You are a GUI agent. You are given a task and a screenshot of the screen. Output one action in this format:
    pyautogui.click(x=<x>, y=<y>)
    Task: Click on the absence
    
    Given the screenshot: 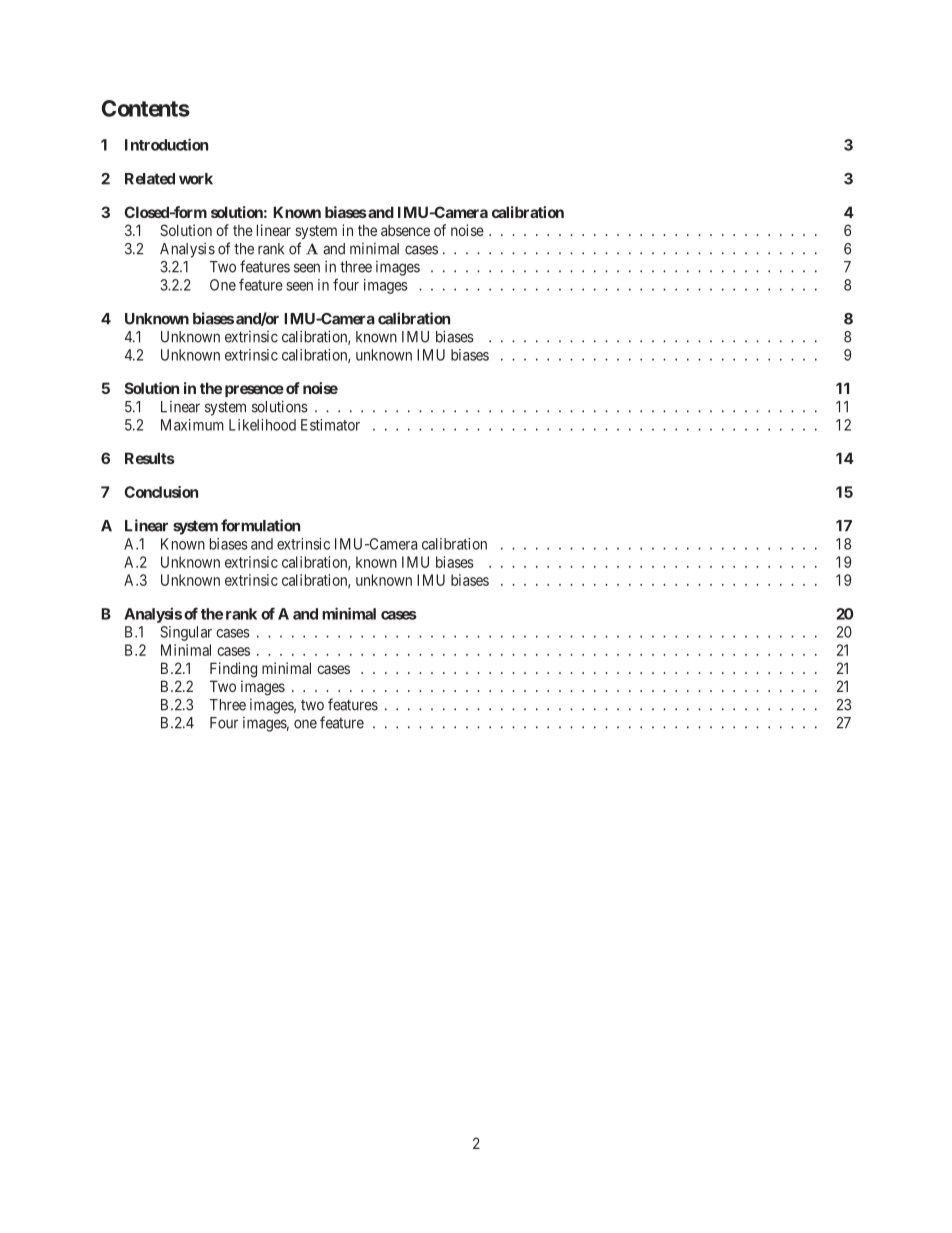 What is the action you would take?
    pyautogui.click(x=405, y=230)
